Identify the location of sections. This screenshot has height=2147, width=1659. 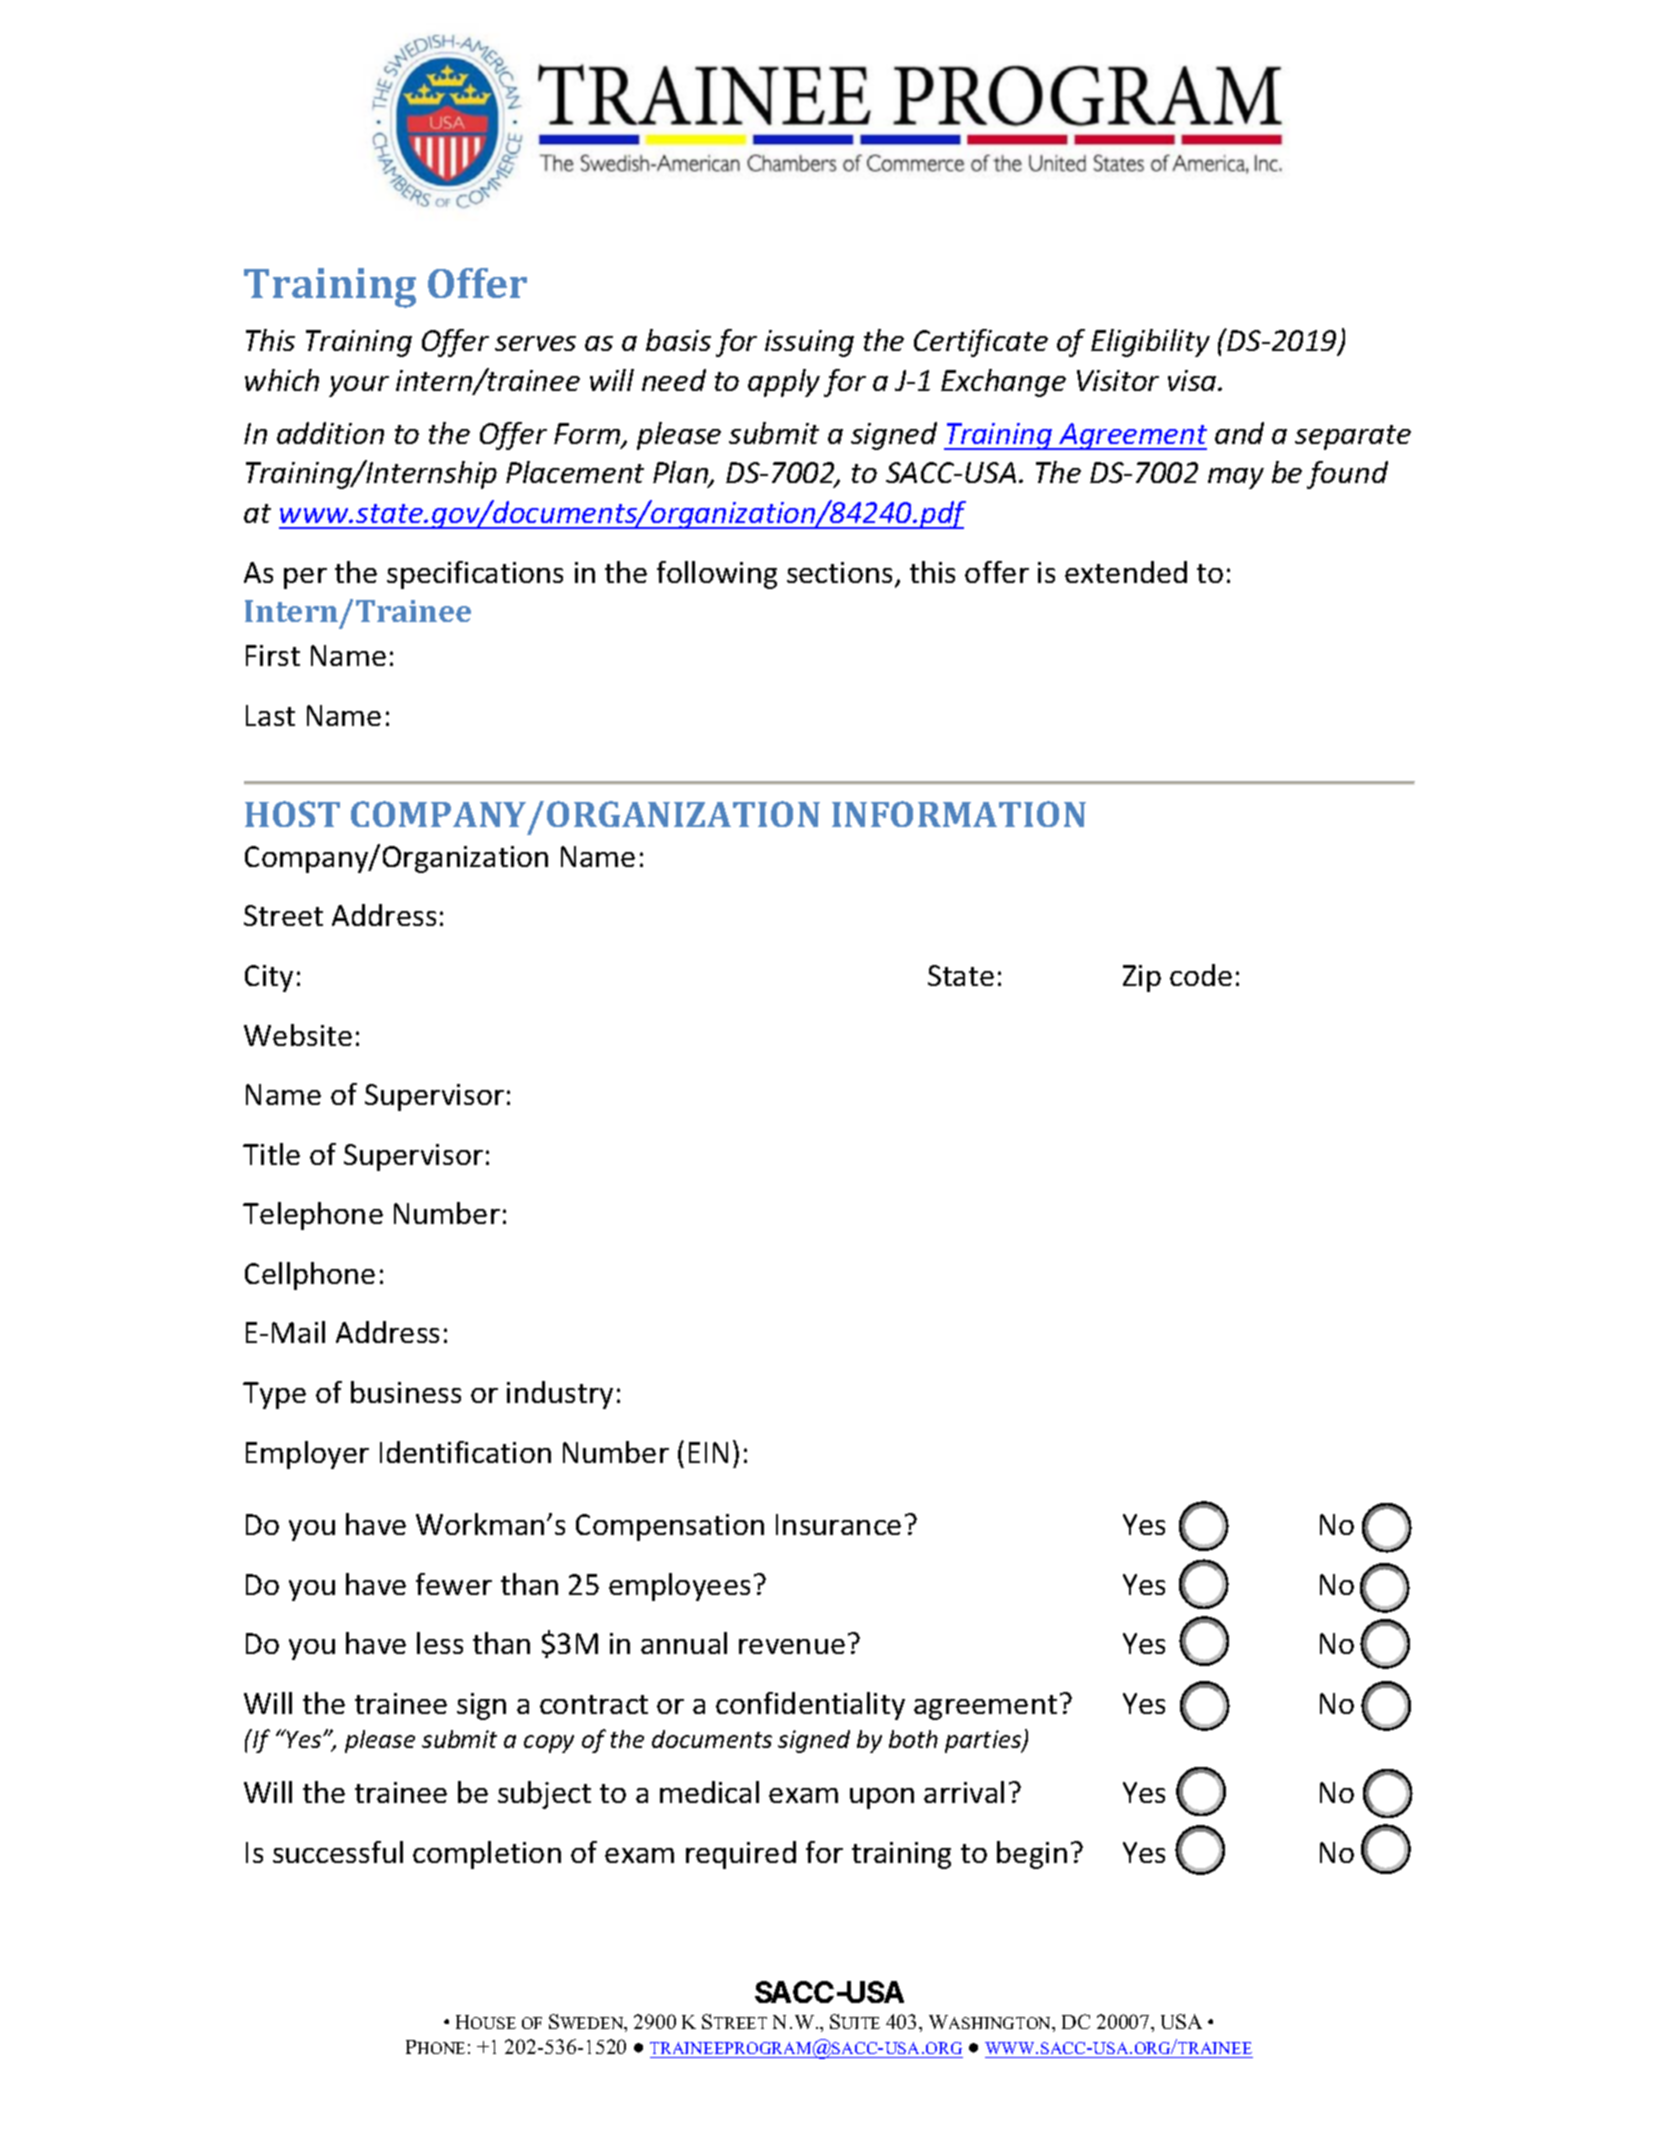
(839, 572).
